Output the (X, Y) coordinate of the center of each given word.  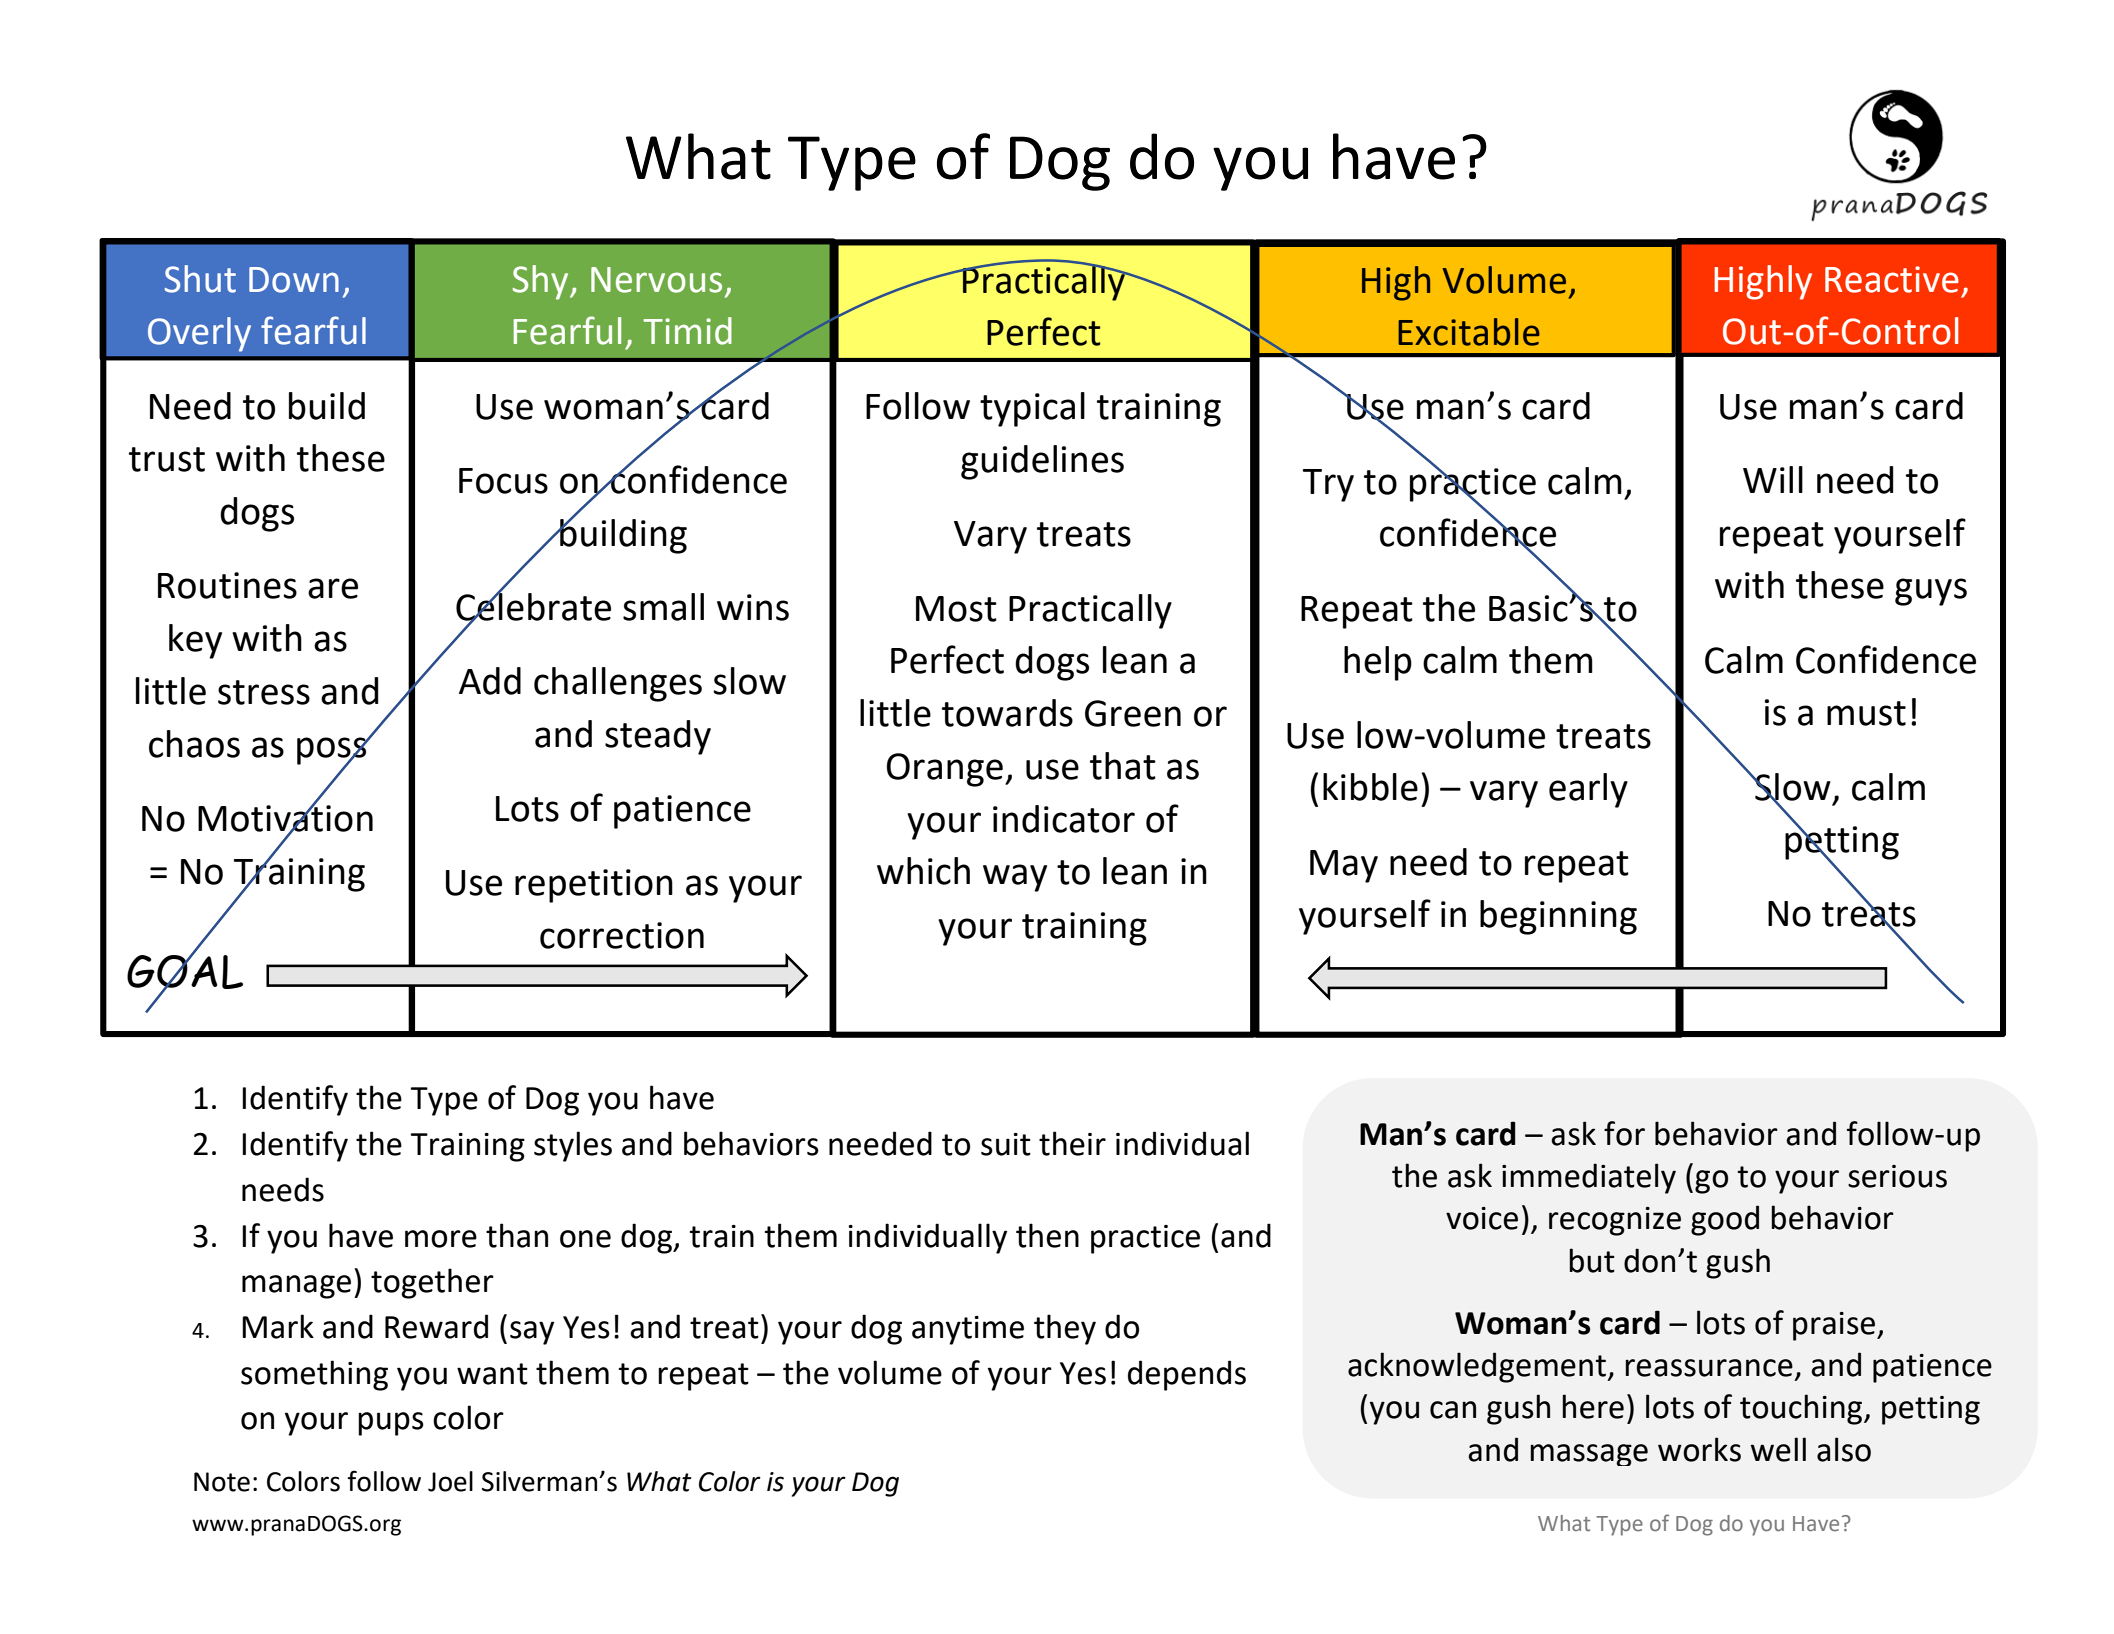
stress (264, 692)
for (1624, 1133)
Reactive (1892, 279)
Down (294, 280)
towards (1007, 713)
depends (1187, 1375)
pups (391, 1424)
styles (573, 1146)
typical (1032, 409)
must (1866, 713)
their (1072, 1143)
